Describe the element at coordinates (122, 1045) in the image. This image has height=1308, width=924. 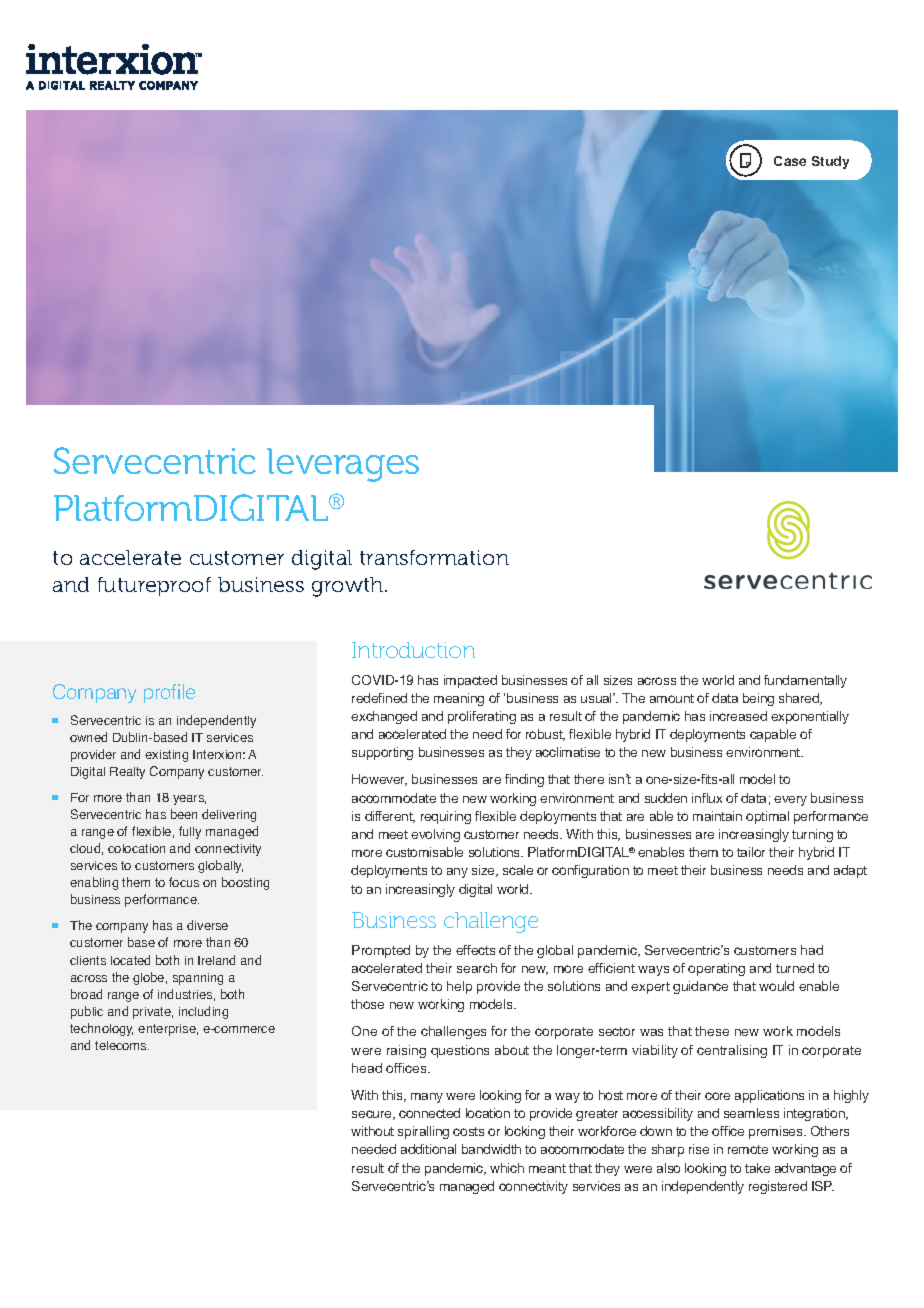
I see `telecoms` at that location.
